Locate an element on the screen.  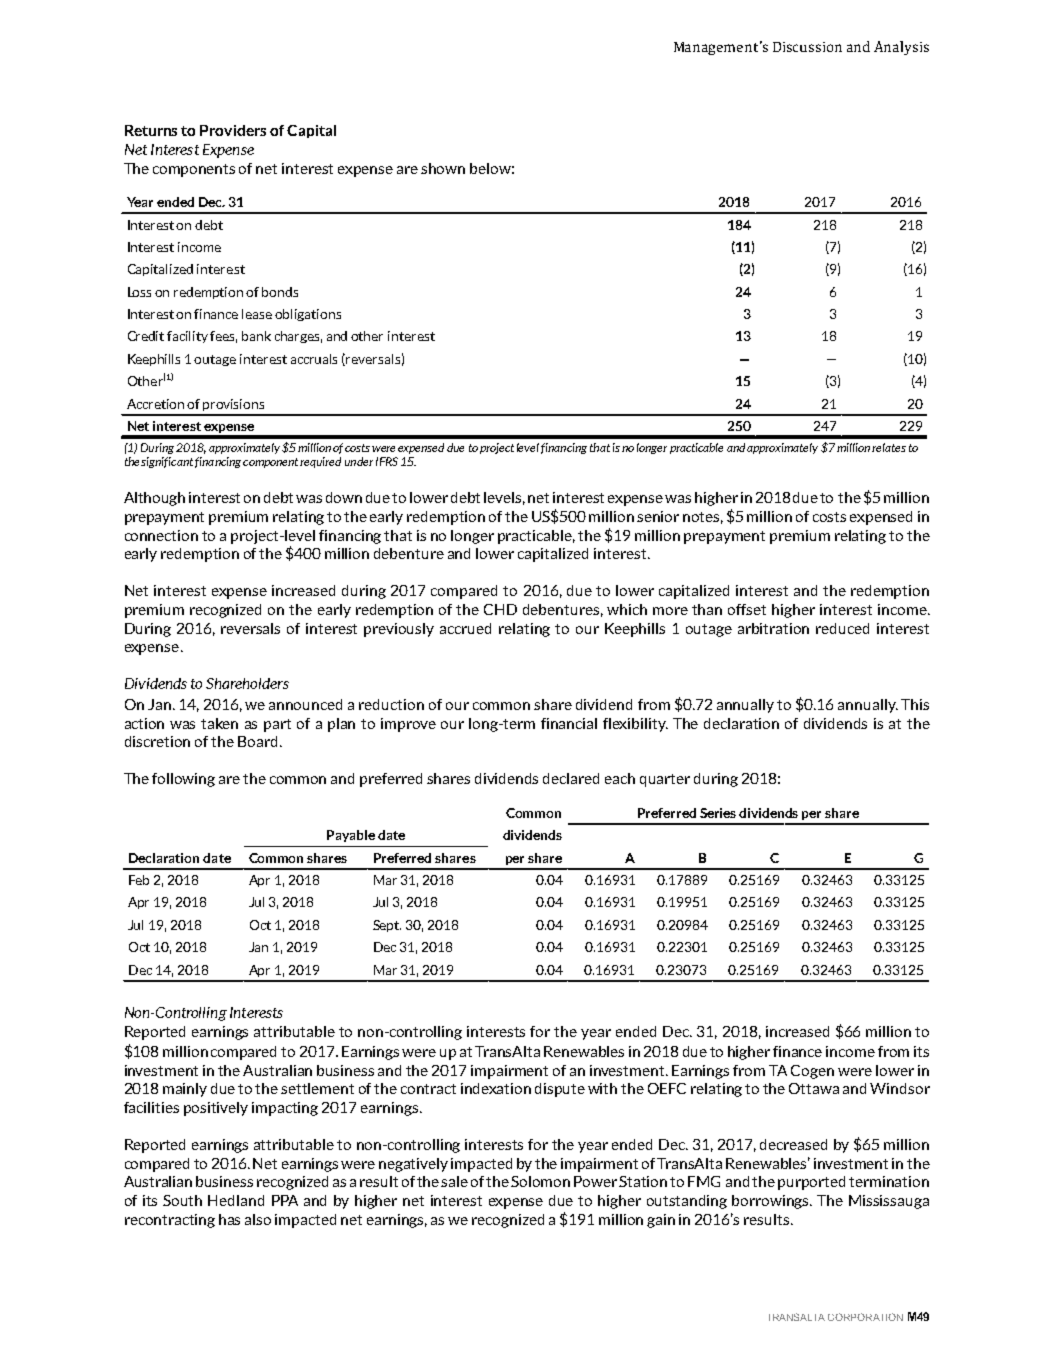
provisions is located at coordinates (233, 405).
